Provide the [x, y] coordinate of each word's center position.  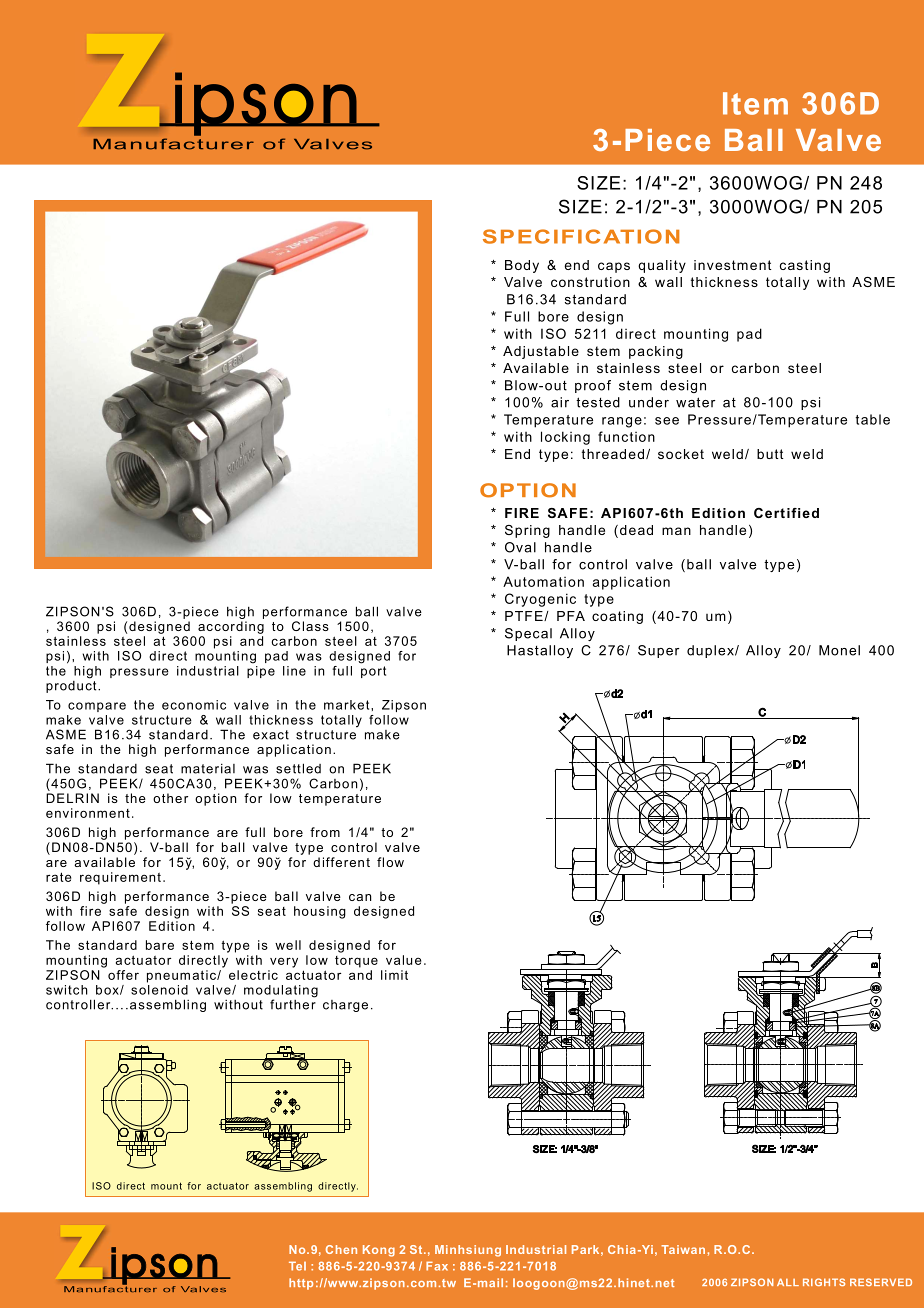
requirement [120, 878]
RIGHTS [824, 1282]
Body [522, 266]
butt [770, 454]
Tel [297, 1266]
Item [755, 103]
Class [310, 626]
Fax [437, 1266]
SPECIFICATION [581, 236]
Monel [839, 650]
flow [390, 862]
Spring [527, 531]
